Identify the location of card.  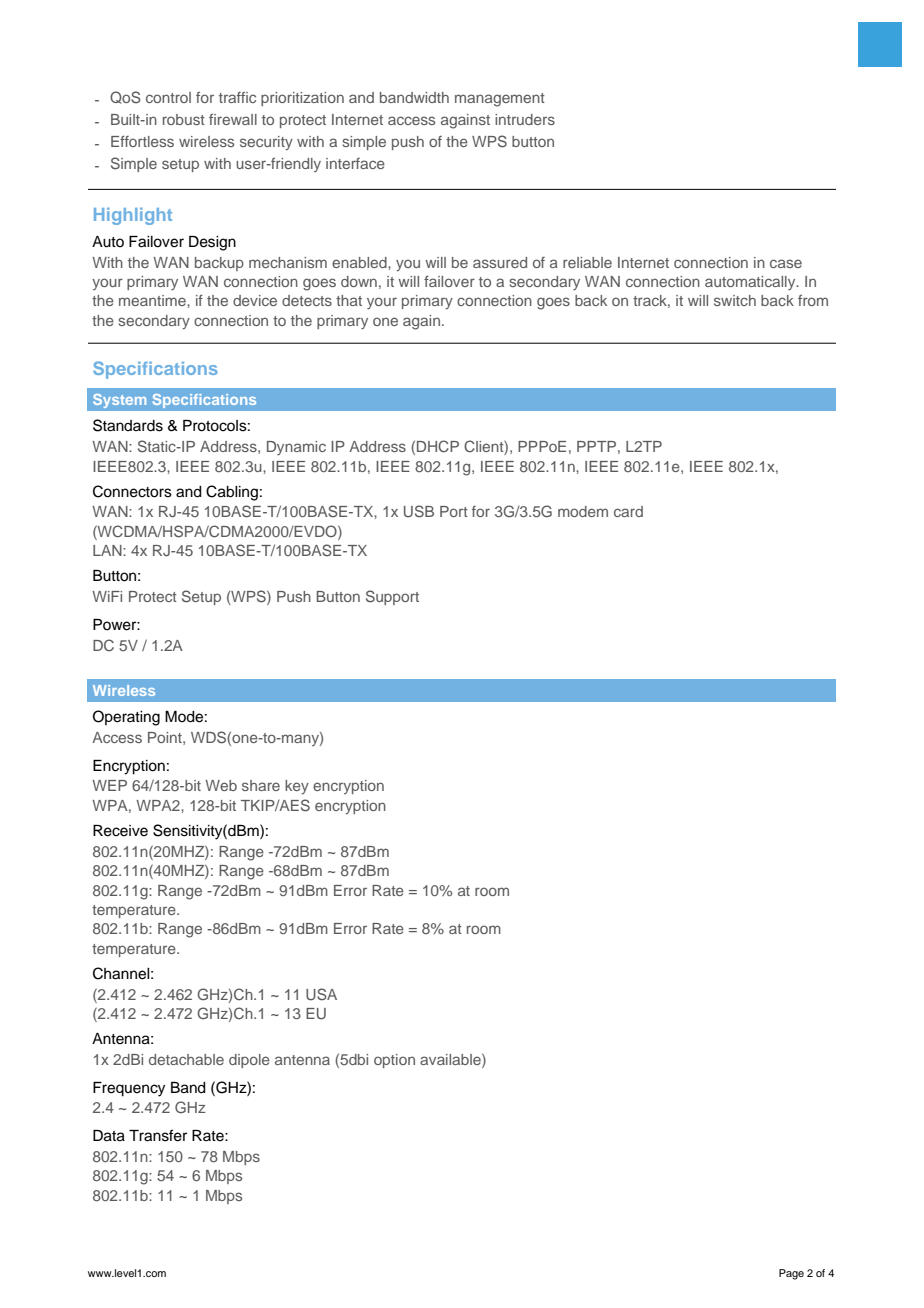
(628, 511).
